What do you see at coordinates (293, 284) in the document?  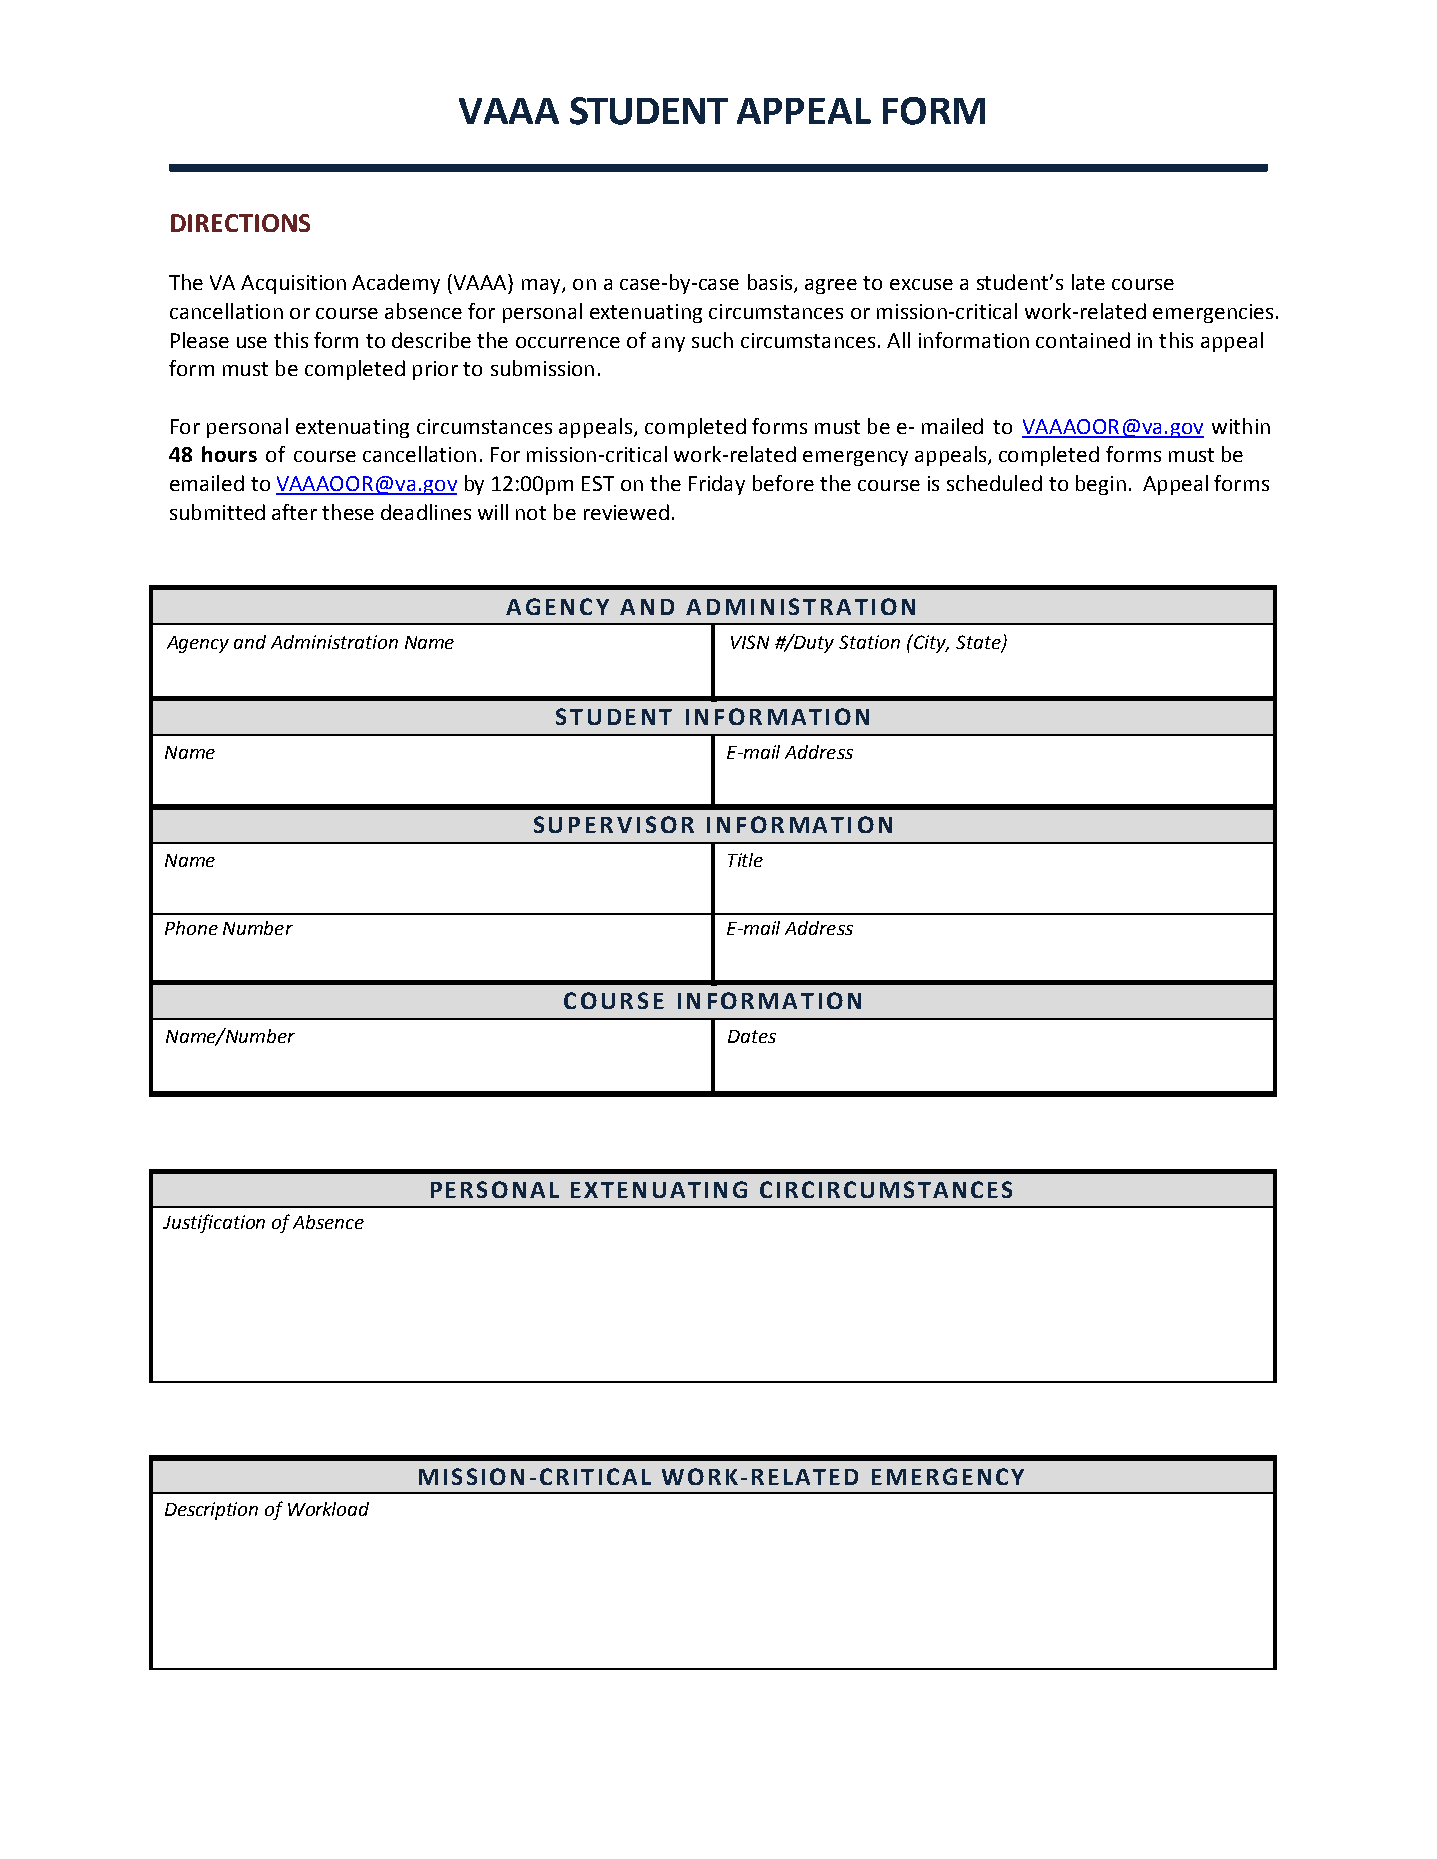 I see `Acquisition` at bounding box center [293, 284].
